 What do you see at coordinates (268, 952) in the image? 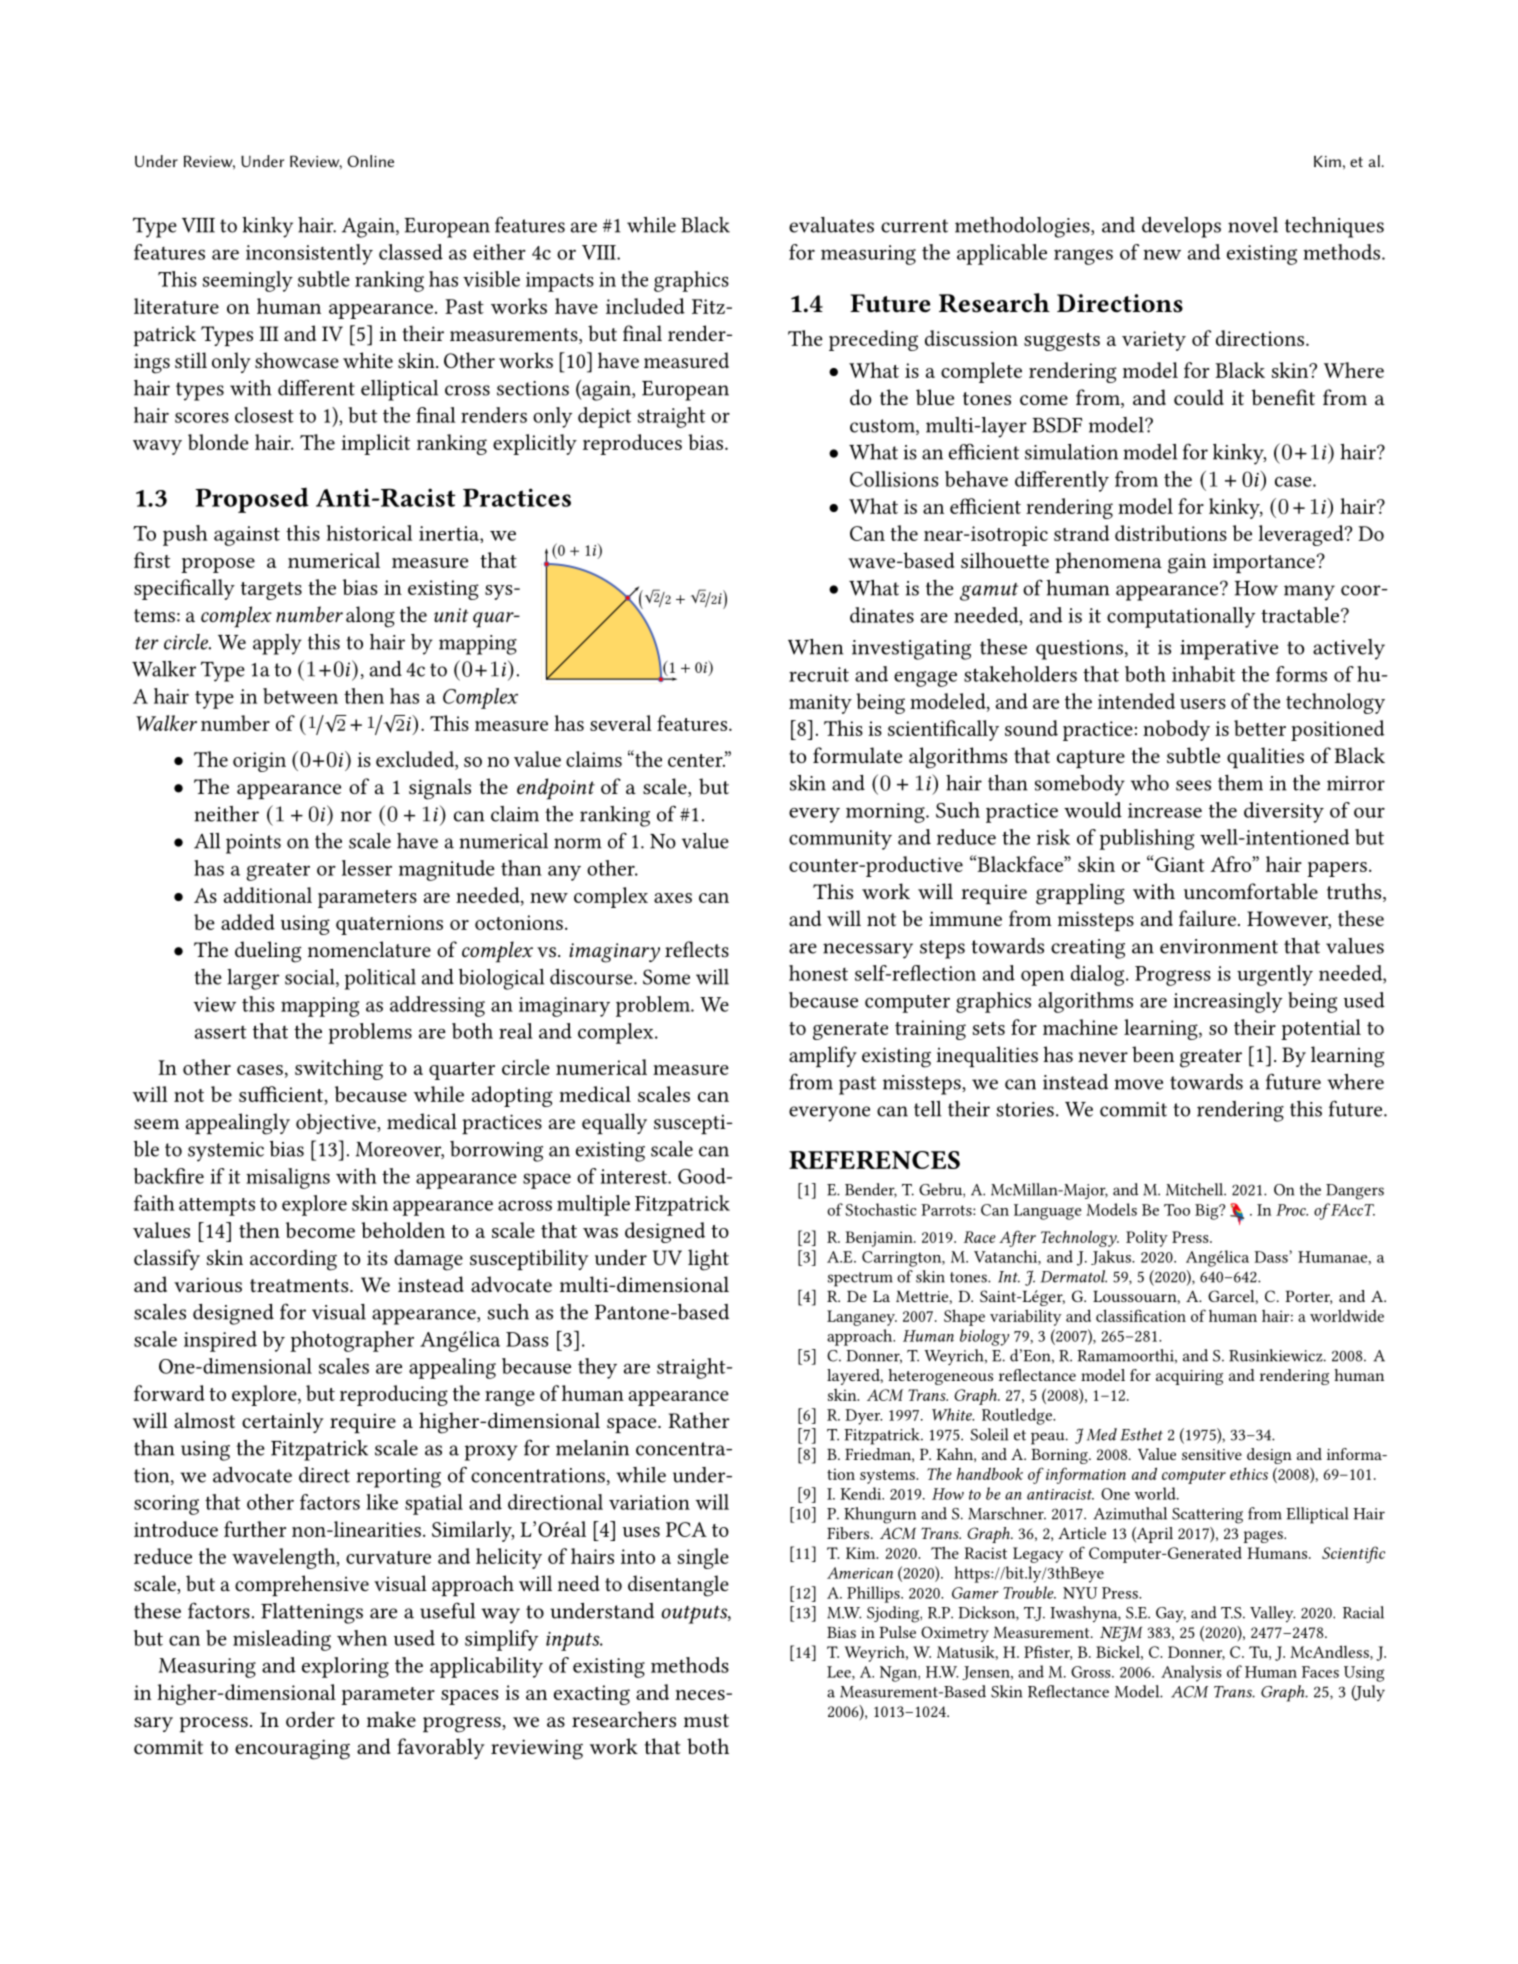
I see `dueling` at bounding box center [268, 952].
